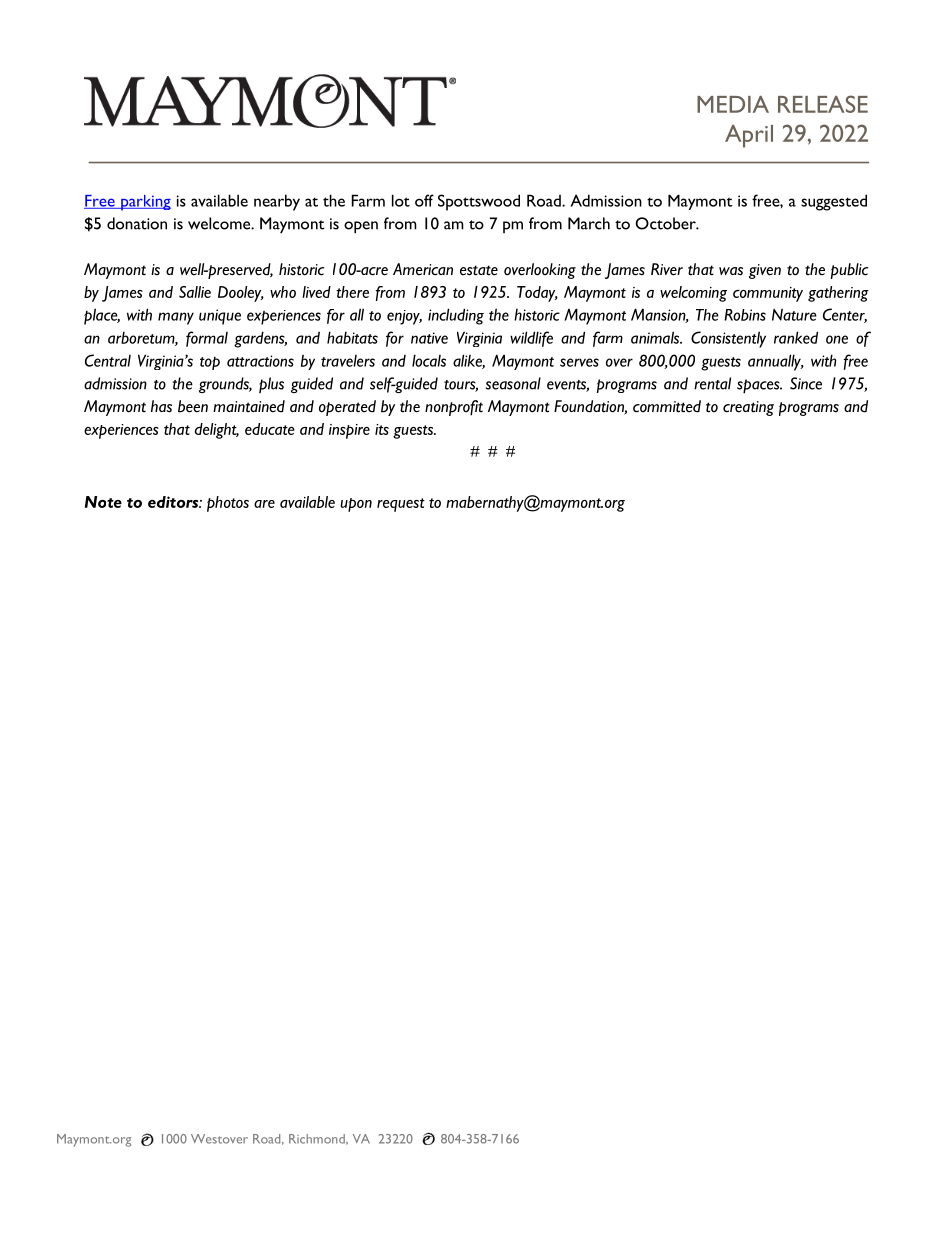  What do you see at coordinates (748, 408) in the screenshot?
I see `creating` at bounding box center [748, 408].
